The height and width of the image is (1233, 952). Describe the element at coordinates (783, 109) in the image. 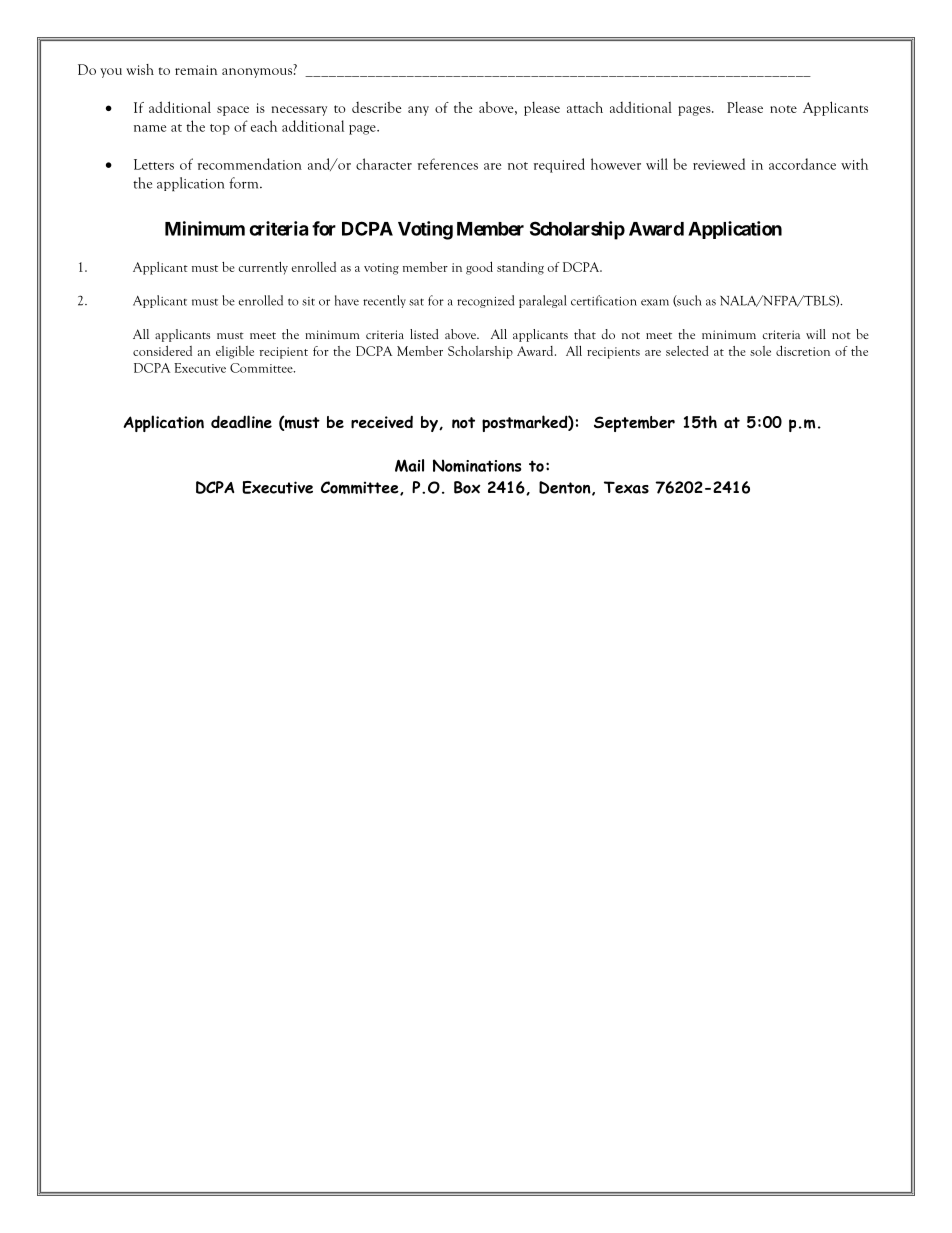

I see `note` at that location.
